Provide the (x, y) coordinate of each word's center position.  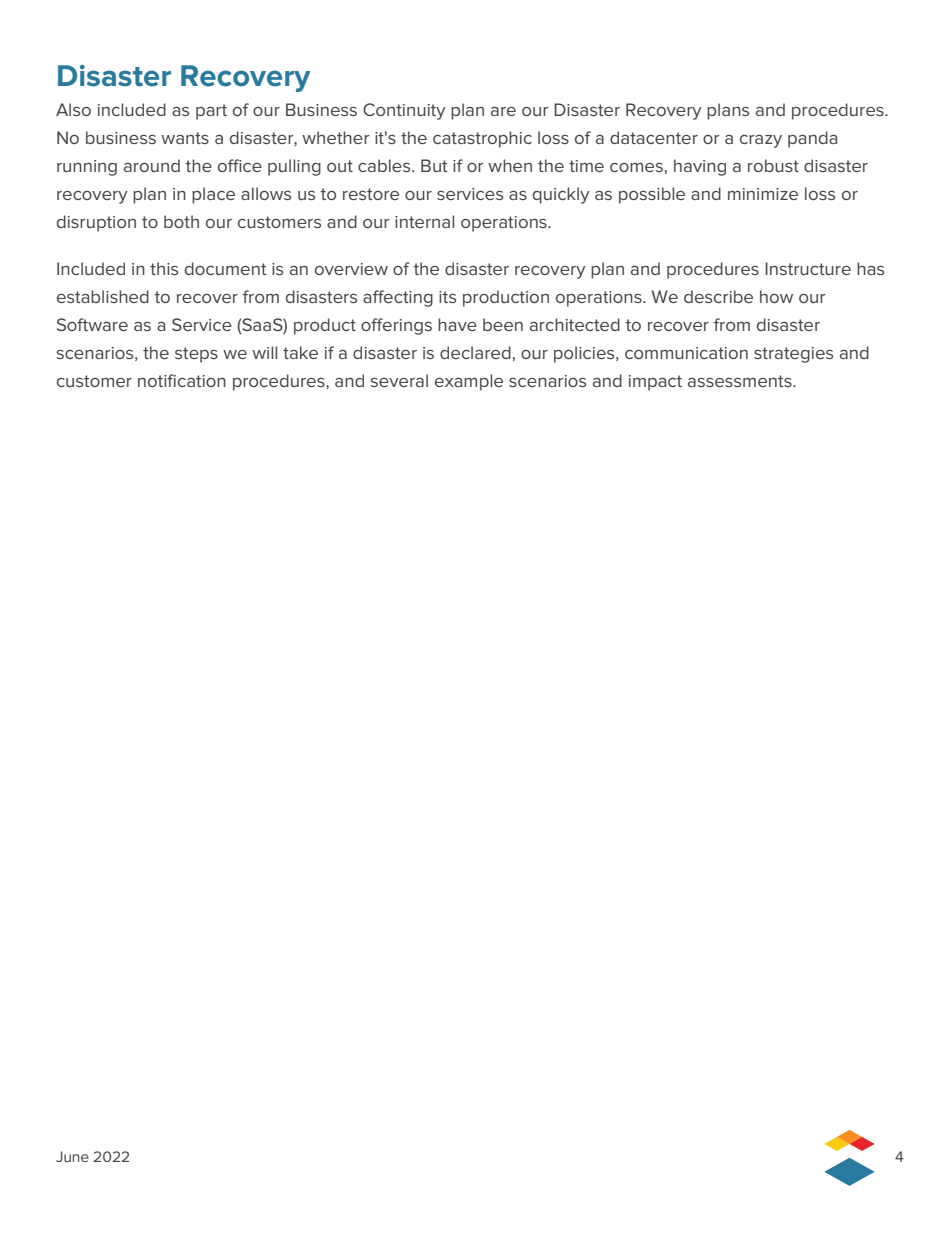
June (72, 1156)
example (469, 382)
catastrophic (482, 139)
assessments (741, 381)
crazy (761, 141)
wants (185, 138)
